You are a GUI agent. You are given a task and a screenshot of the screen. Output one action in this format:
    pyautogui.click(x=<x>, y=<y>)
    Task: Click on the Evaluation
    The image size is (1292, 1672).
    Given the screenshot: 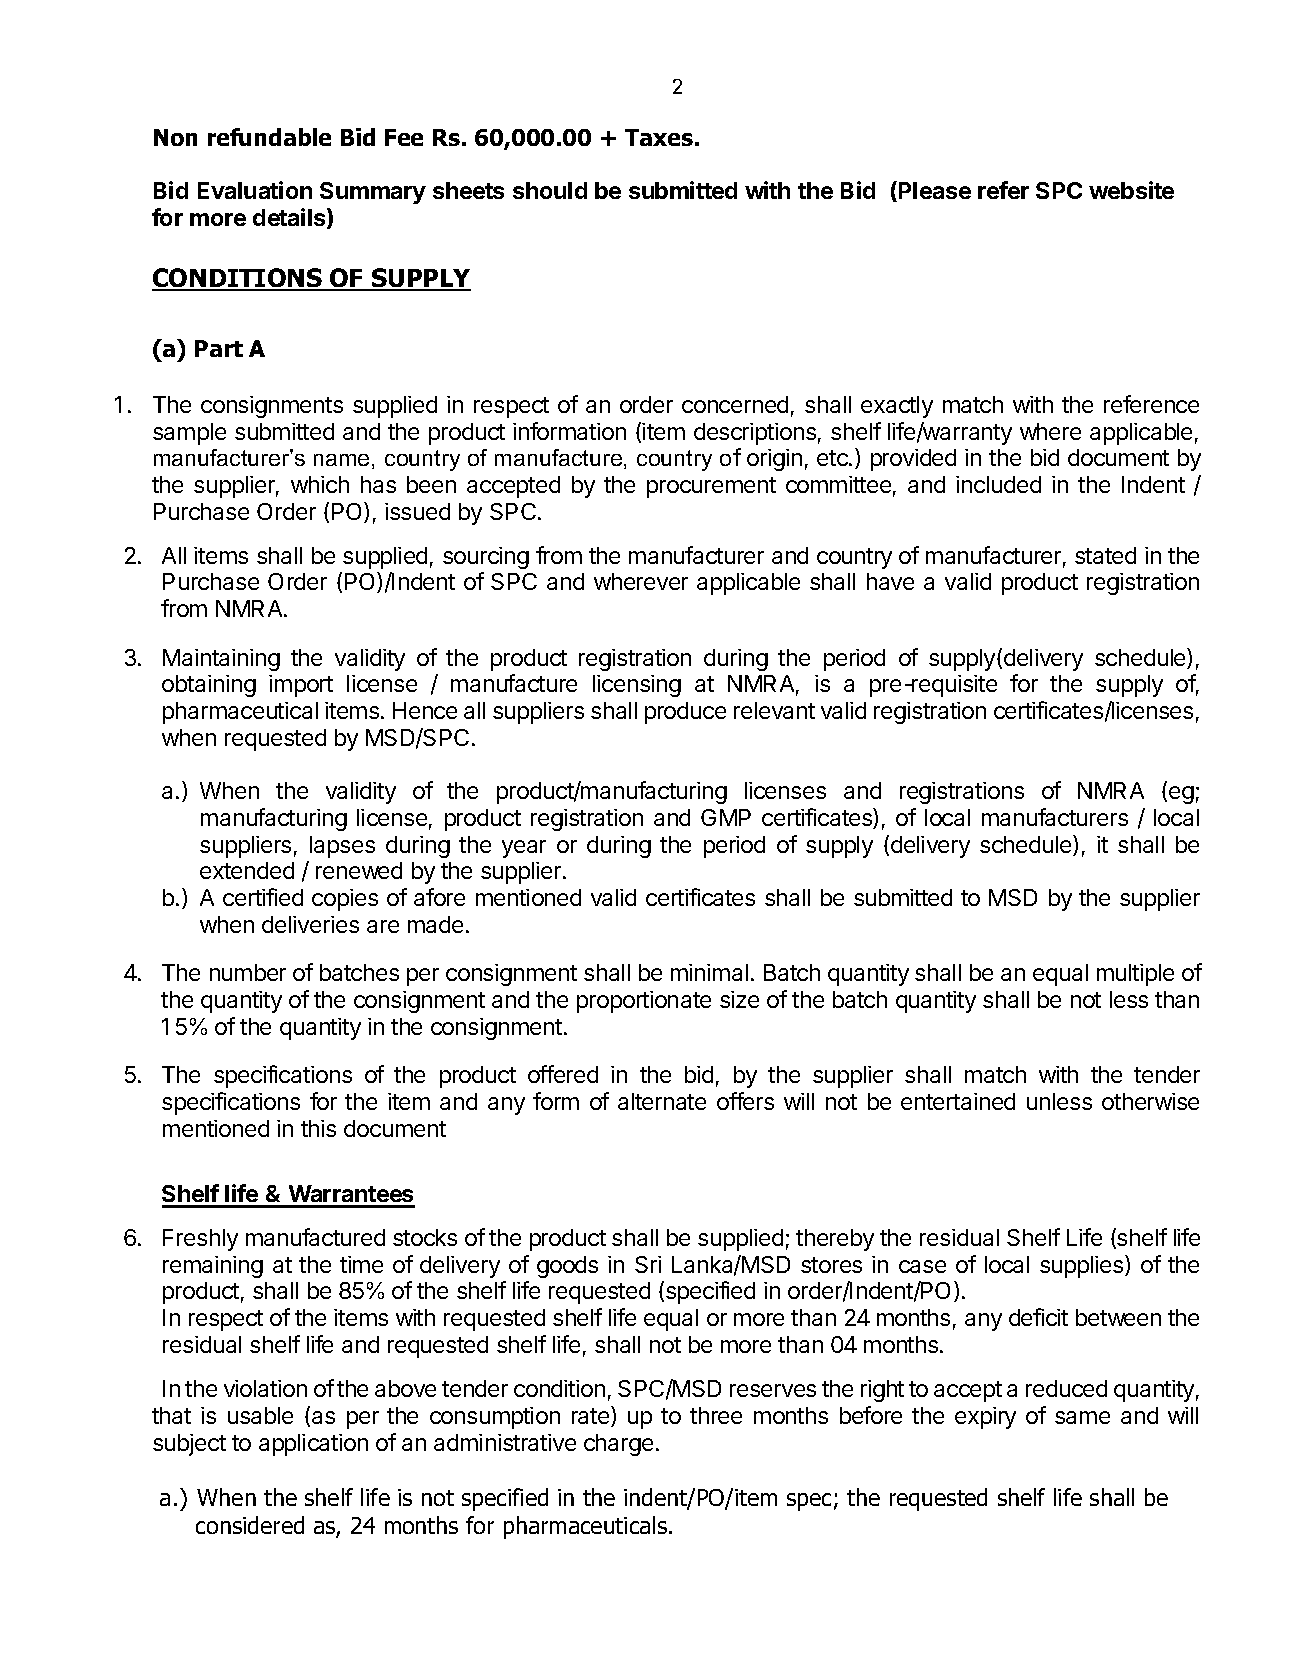 What is the action you would take?
    pyautogui.click(x=255, y=190)
